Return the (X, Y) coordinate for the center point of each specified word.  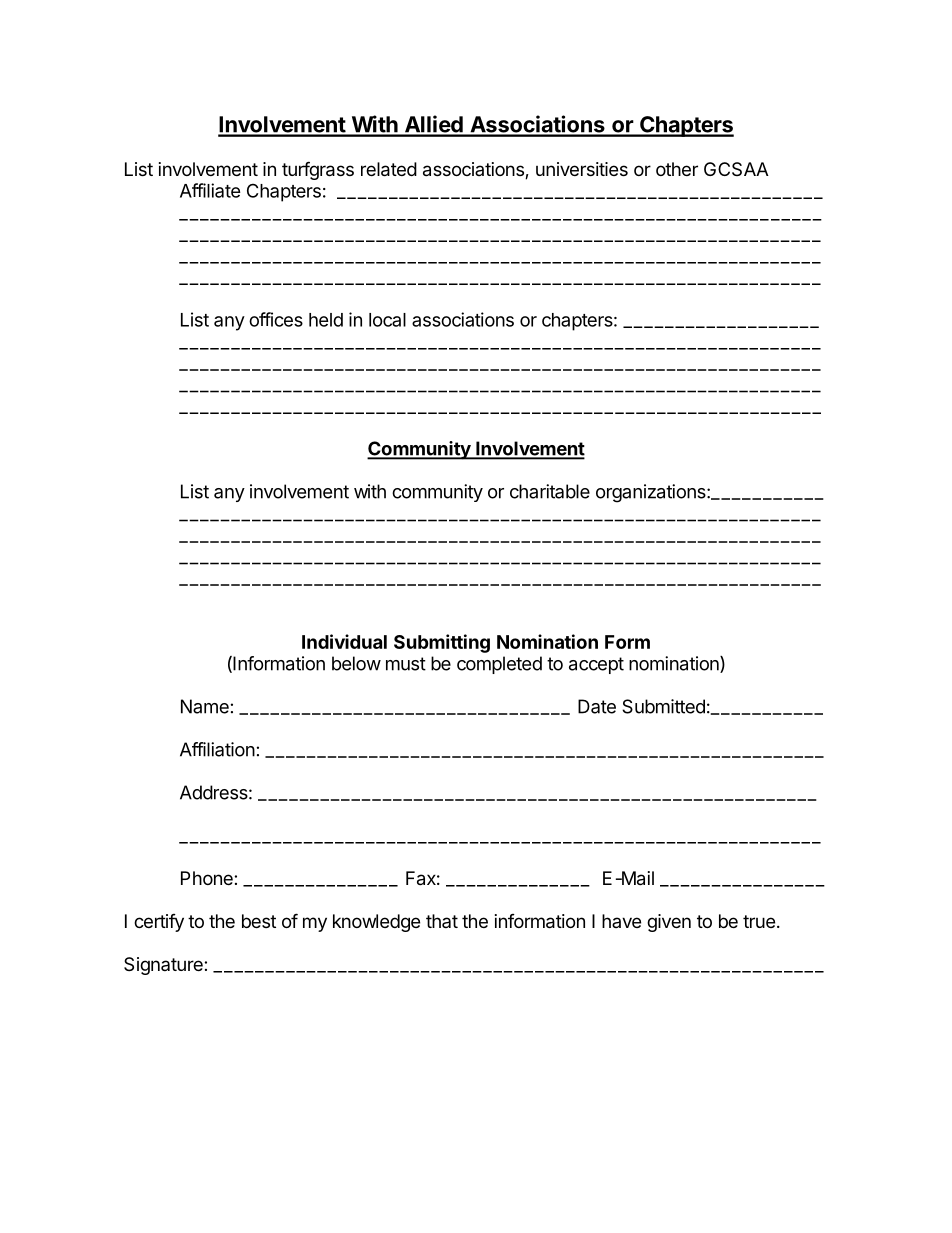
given (669, 923)
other (677, 169)
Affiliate (210, 190)
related (389, 169)
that (442, 921)
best (259, 921)
